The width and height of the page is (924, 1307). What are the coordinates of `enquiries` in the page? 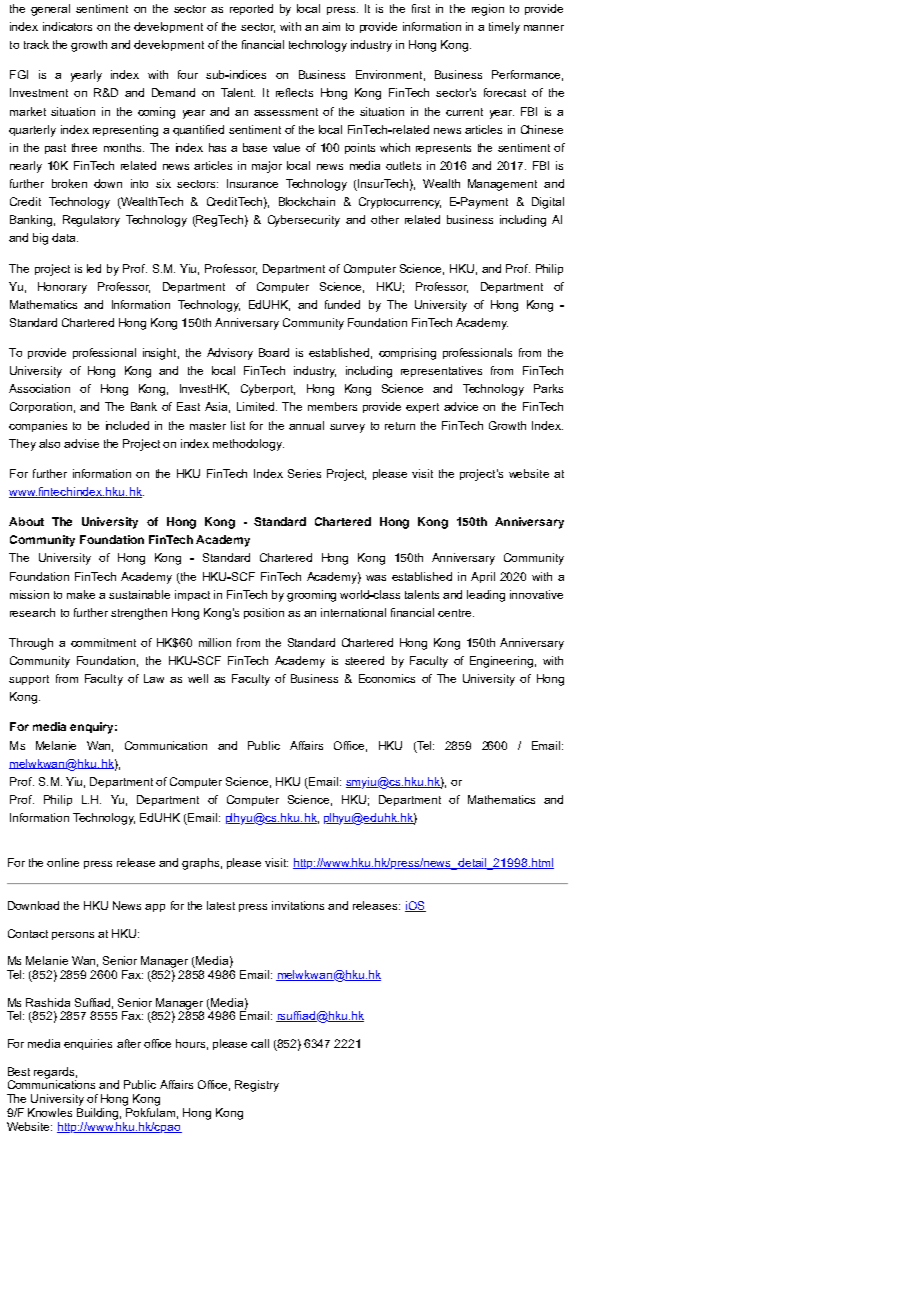 It's located at (88, 1044).
